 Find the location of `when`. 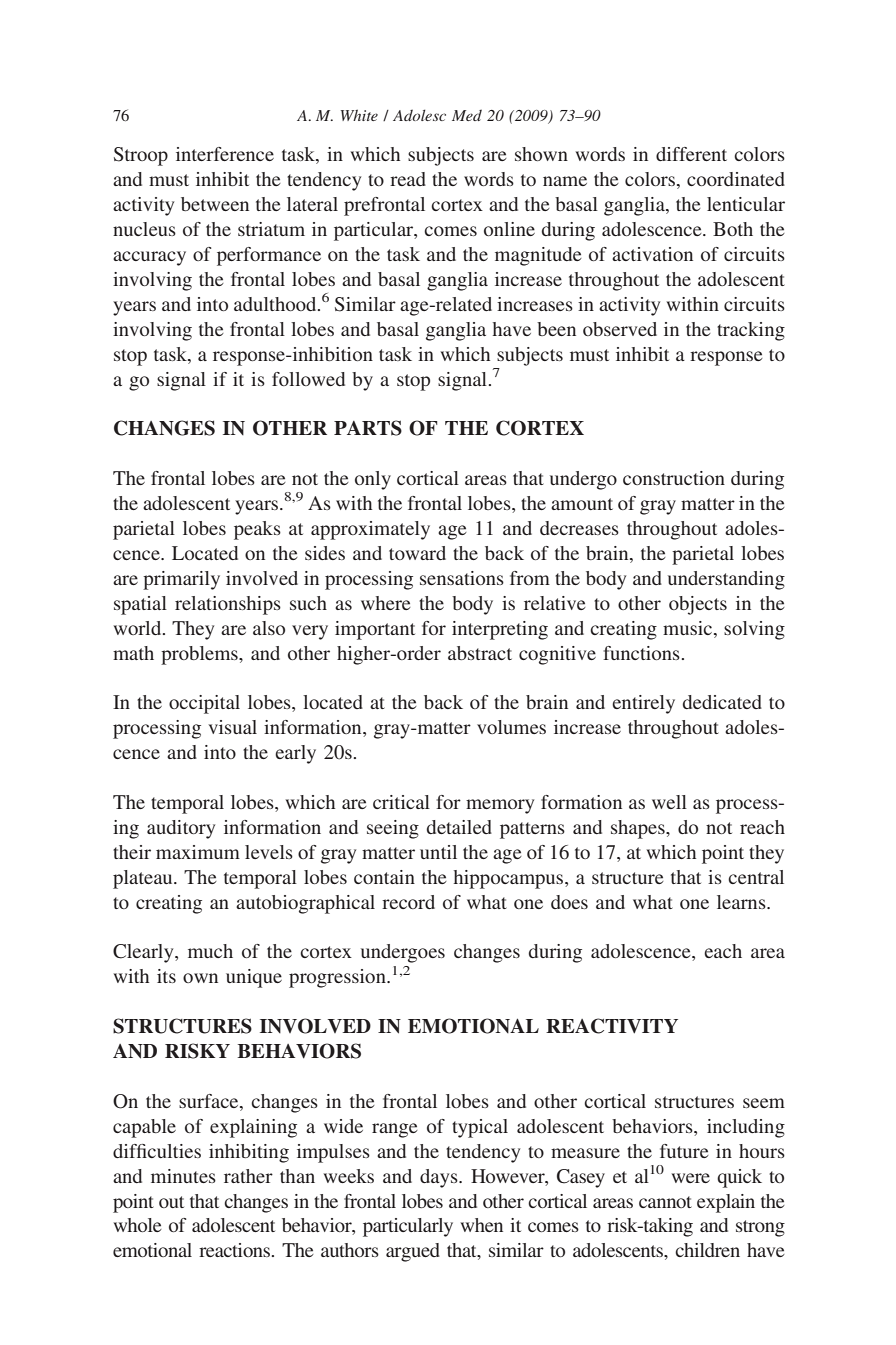

when is located at coordinates (481, 1225).
